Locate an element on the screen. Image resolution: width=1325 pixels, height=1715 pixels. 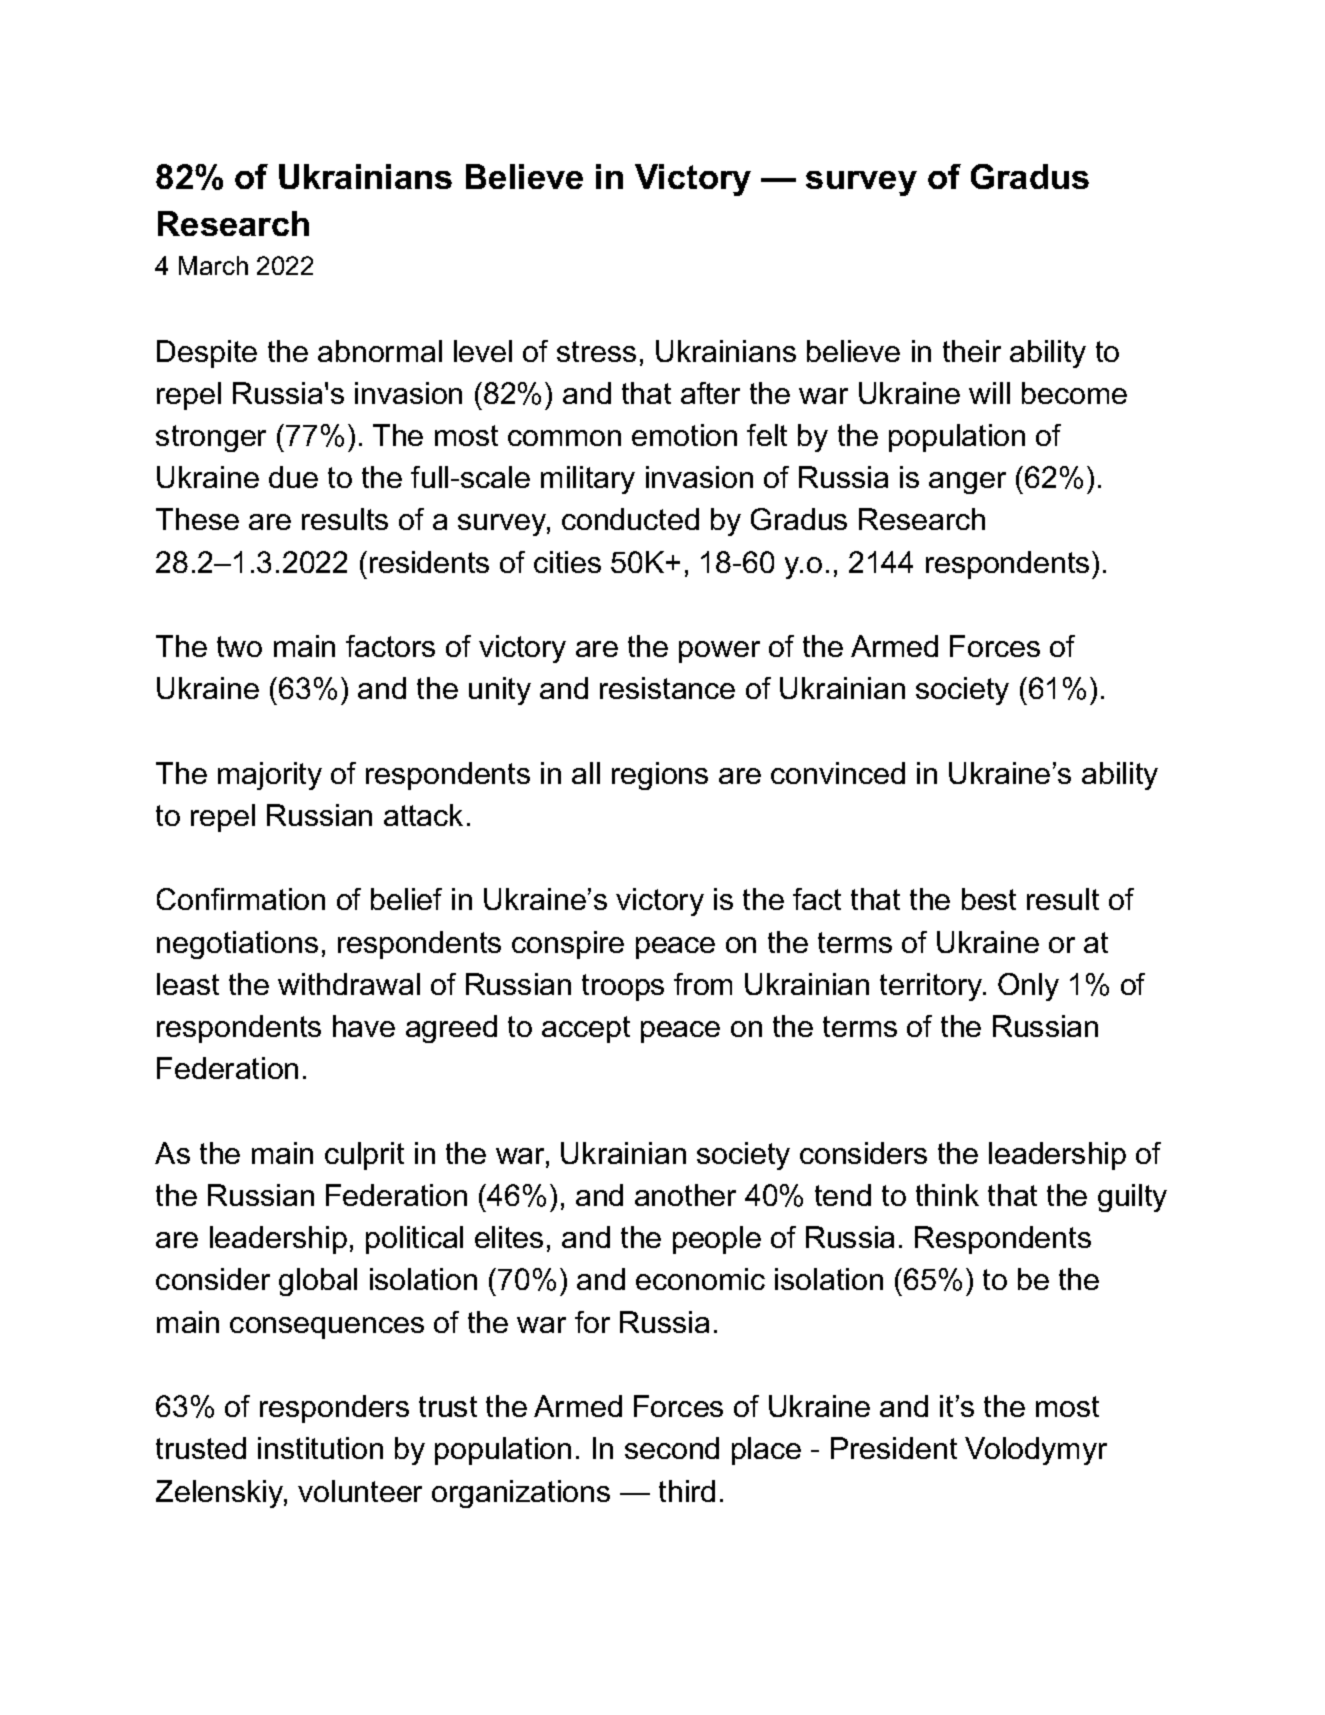
convinced is located at coordinates (838, 773).
